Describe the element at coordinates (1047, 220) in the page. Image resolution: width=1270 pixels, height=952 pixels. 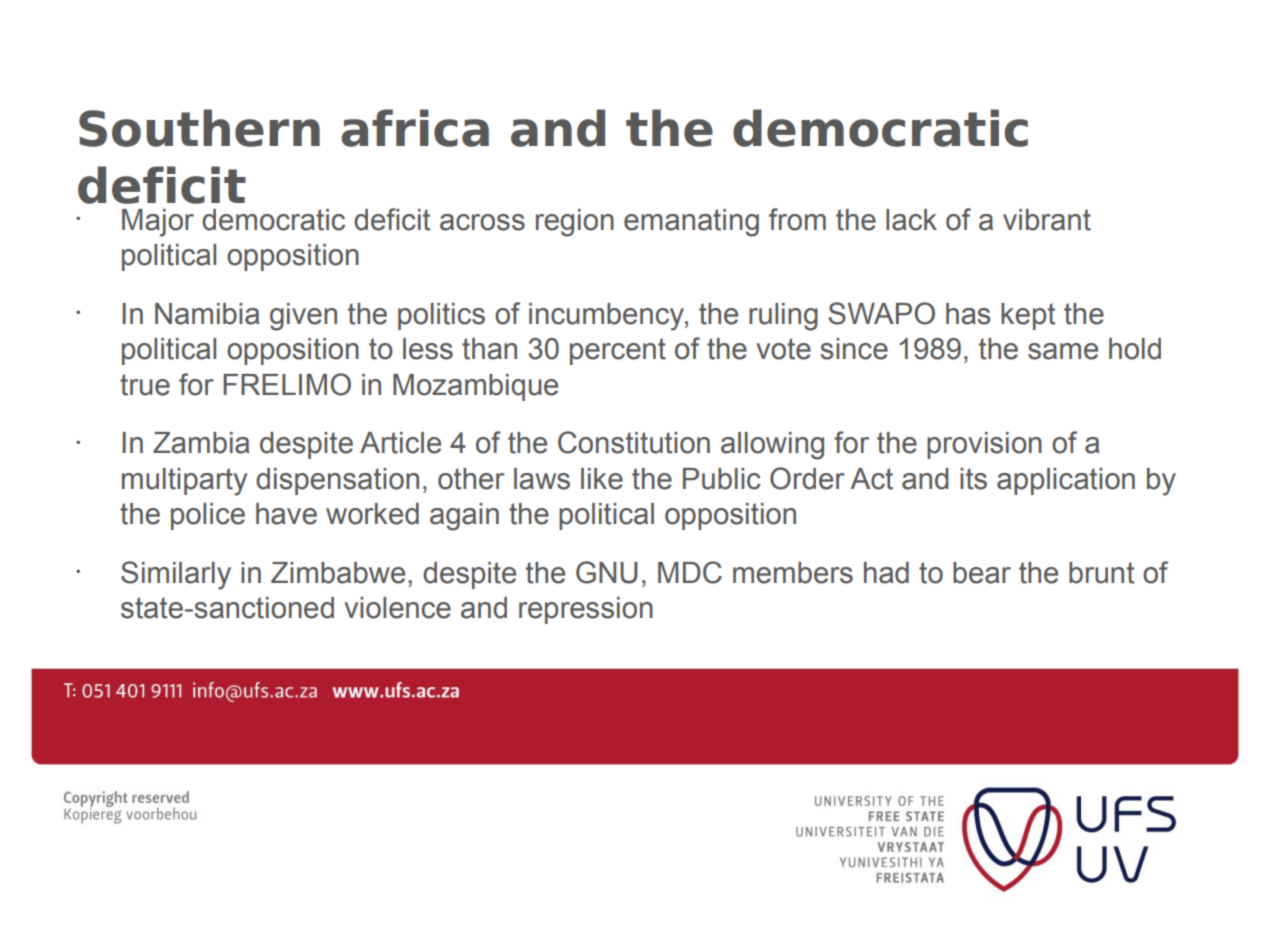
I see `vibrant` at that location.
